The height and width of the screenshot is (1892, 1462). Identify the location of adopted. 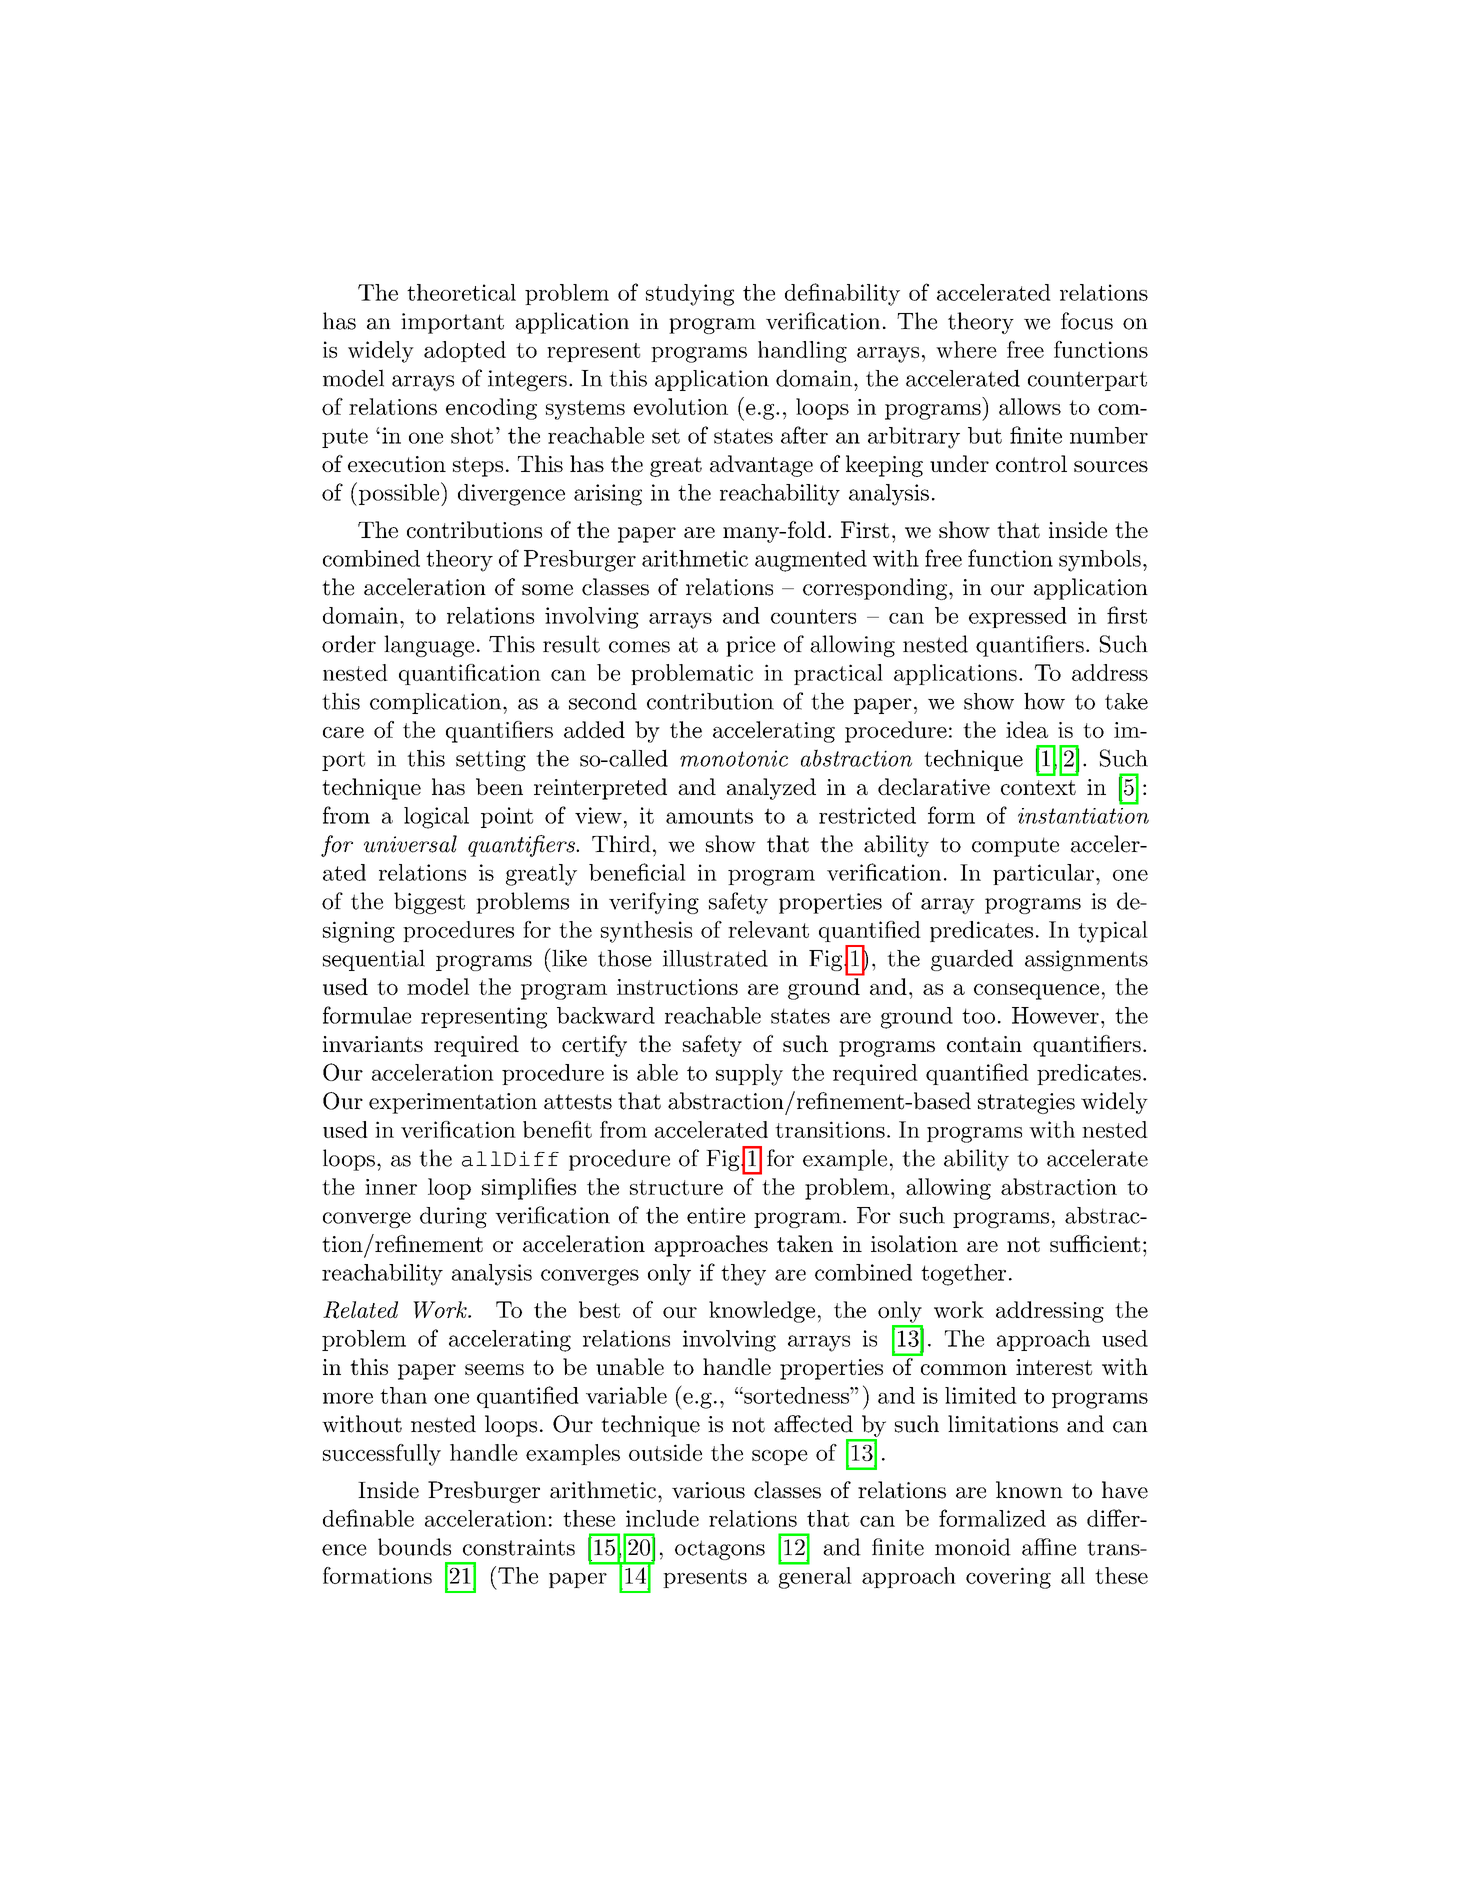
(465, 351).
